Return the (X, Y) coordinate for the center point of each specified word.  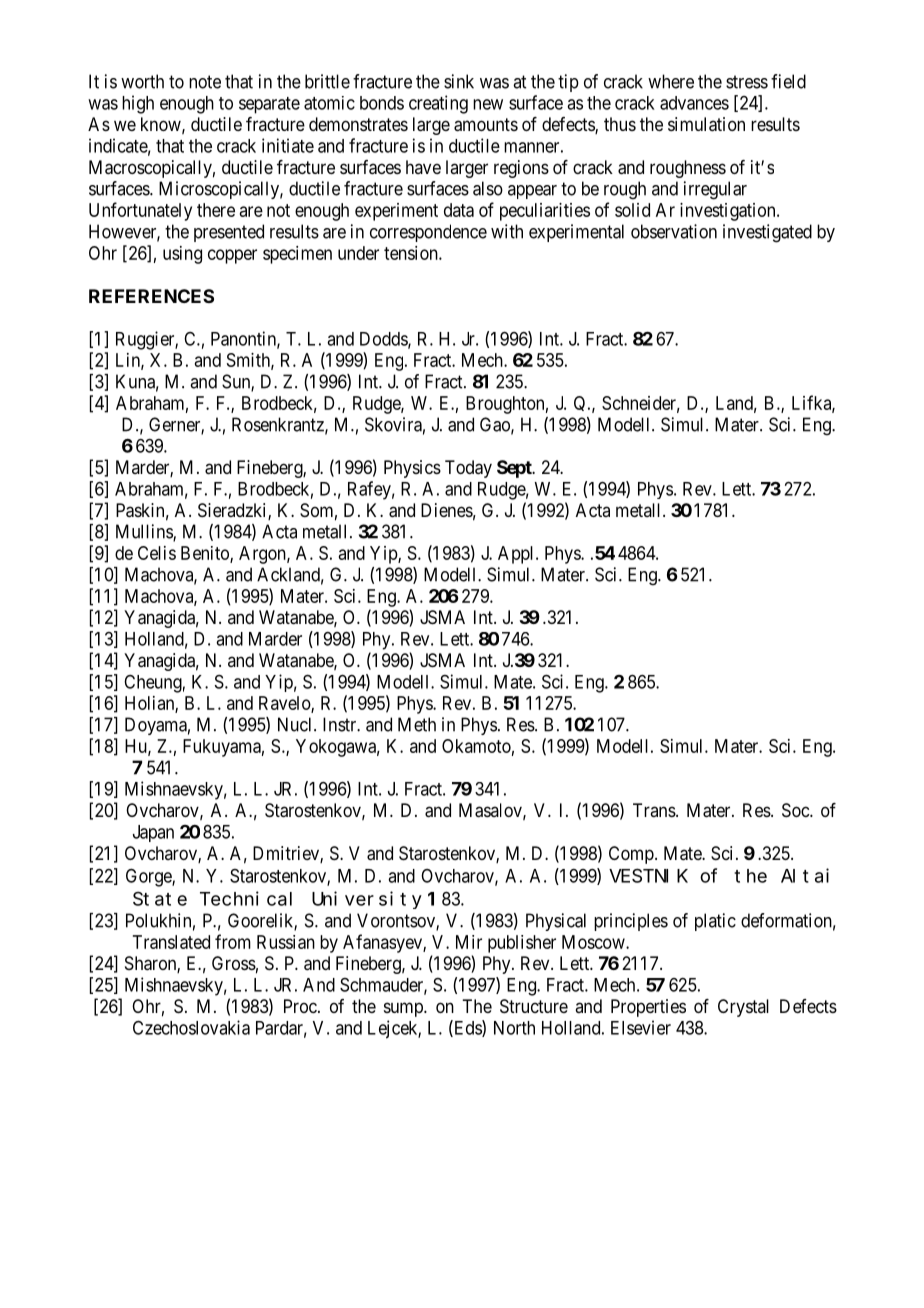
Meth (417, 724)
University (367, 900)
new (488, 104)
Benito (206, 554)
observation (674, 231)
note (205, 82)
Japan (153, 833)
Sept (515, 469)
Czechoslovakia (191, 1027)
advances (694, 103)
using (182, 255)
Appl (517, 555)
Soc (796, 810)
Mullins (145, 532)
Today (468, 469)
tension (412, 253)
